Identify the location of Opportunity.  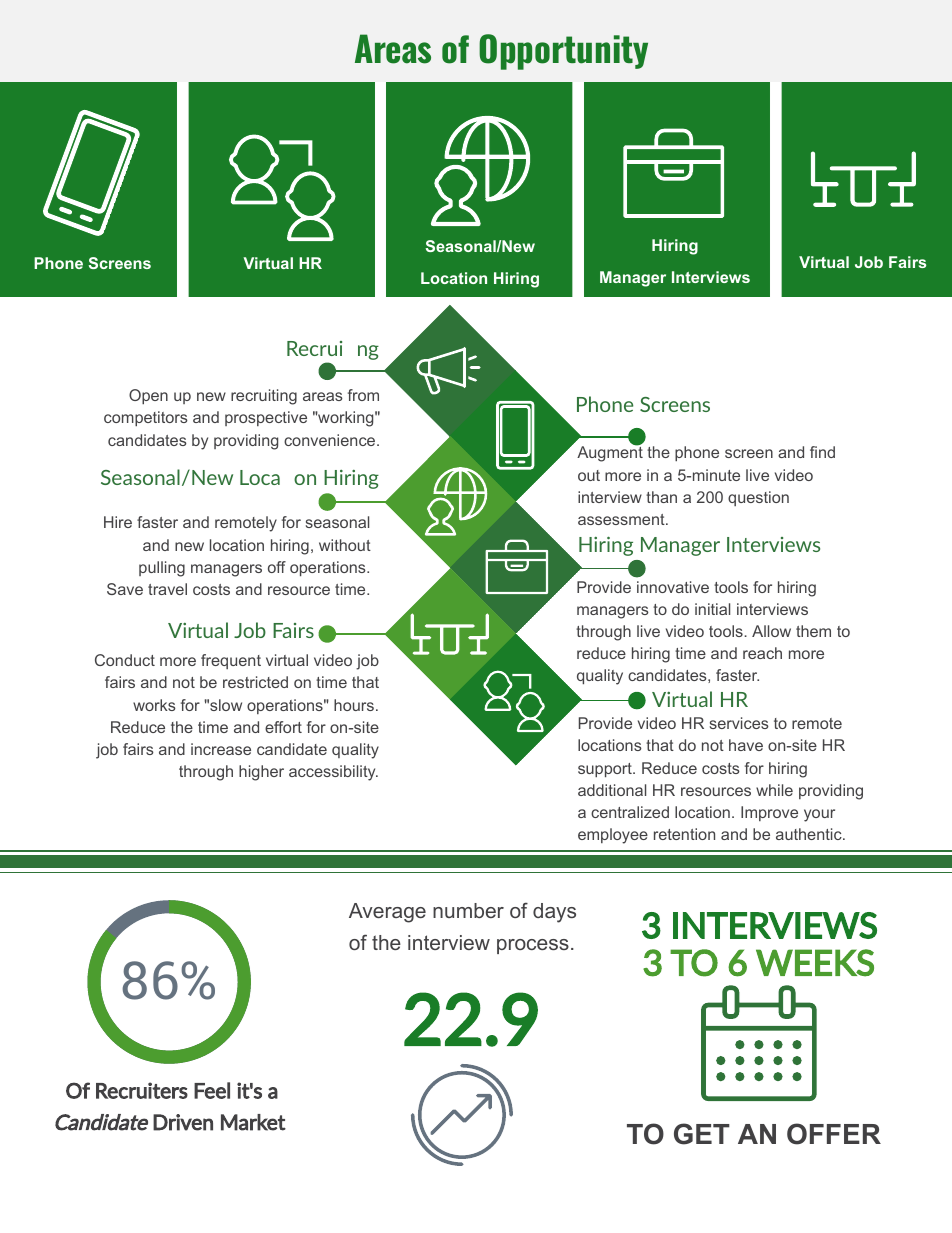
(563, 52).
